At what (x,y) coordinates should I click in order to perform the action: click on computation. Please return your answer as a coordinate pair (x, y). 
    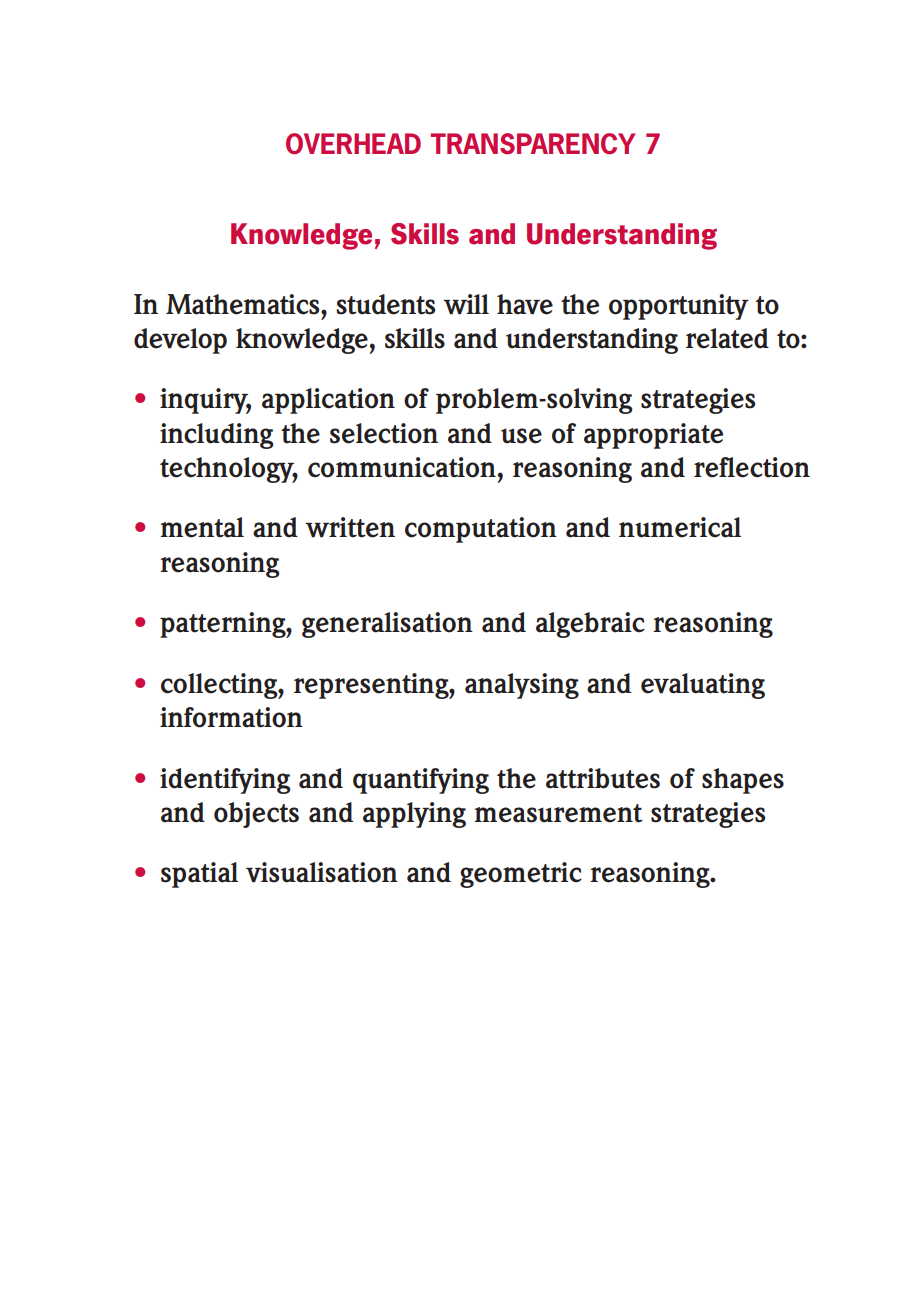
    Looking at the image, I should click on (481, 530).
